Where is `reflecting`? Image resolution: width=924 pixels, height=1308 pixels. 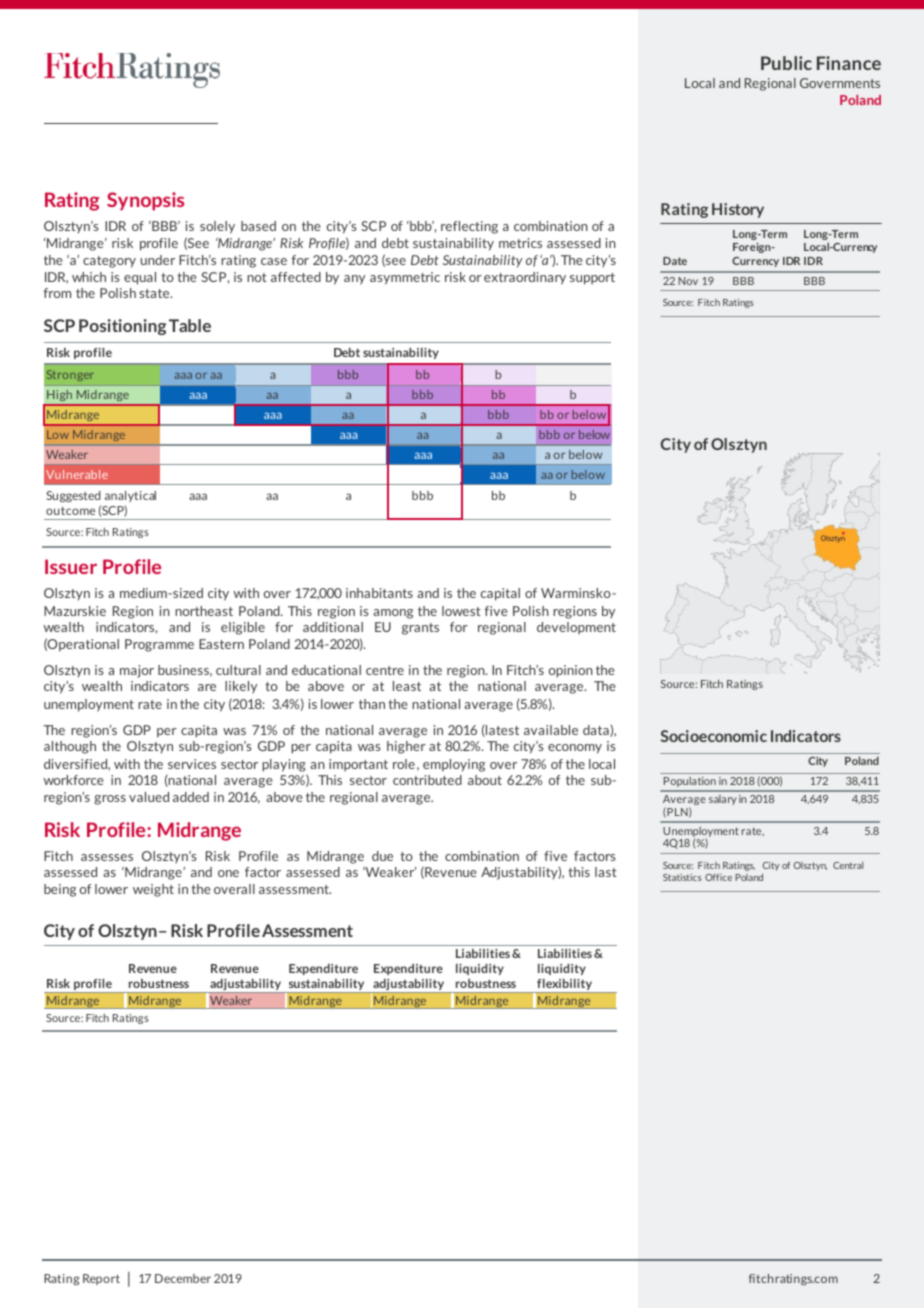 reflecting is located at coordinates (469, 227).
